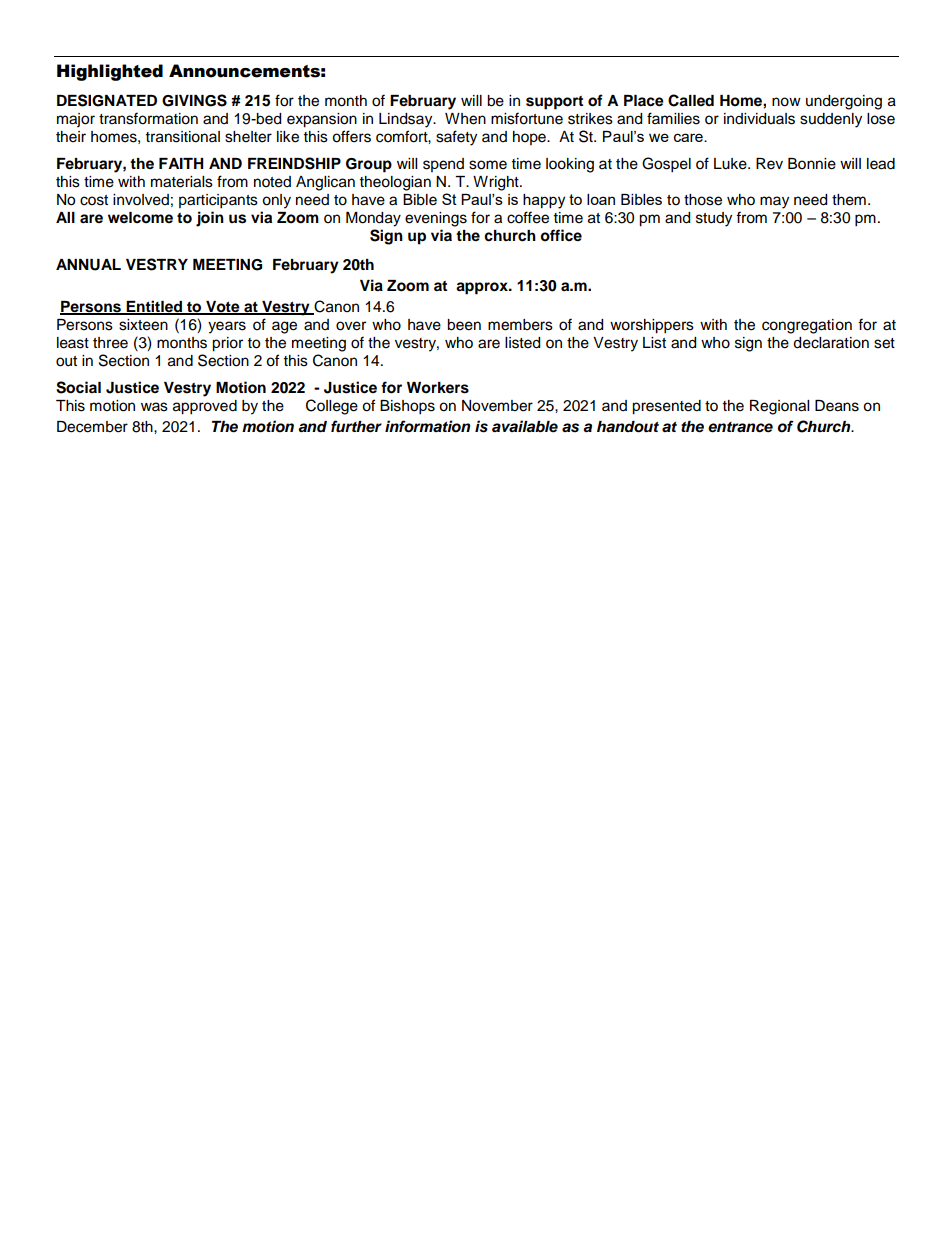 Image resolution: width=952 pixels, height=1233 pixels. I want to click on Rev, so click(769, 164).
